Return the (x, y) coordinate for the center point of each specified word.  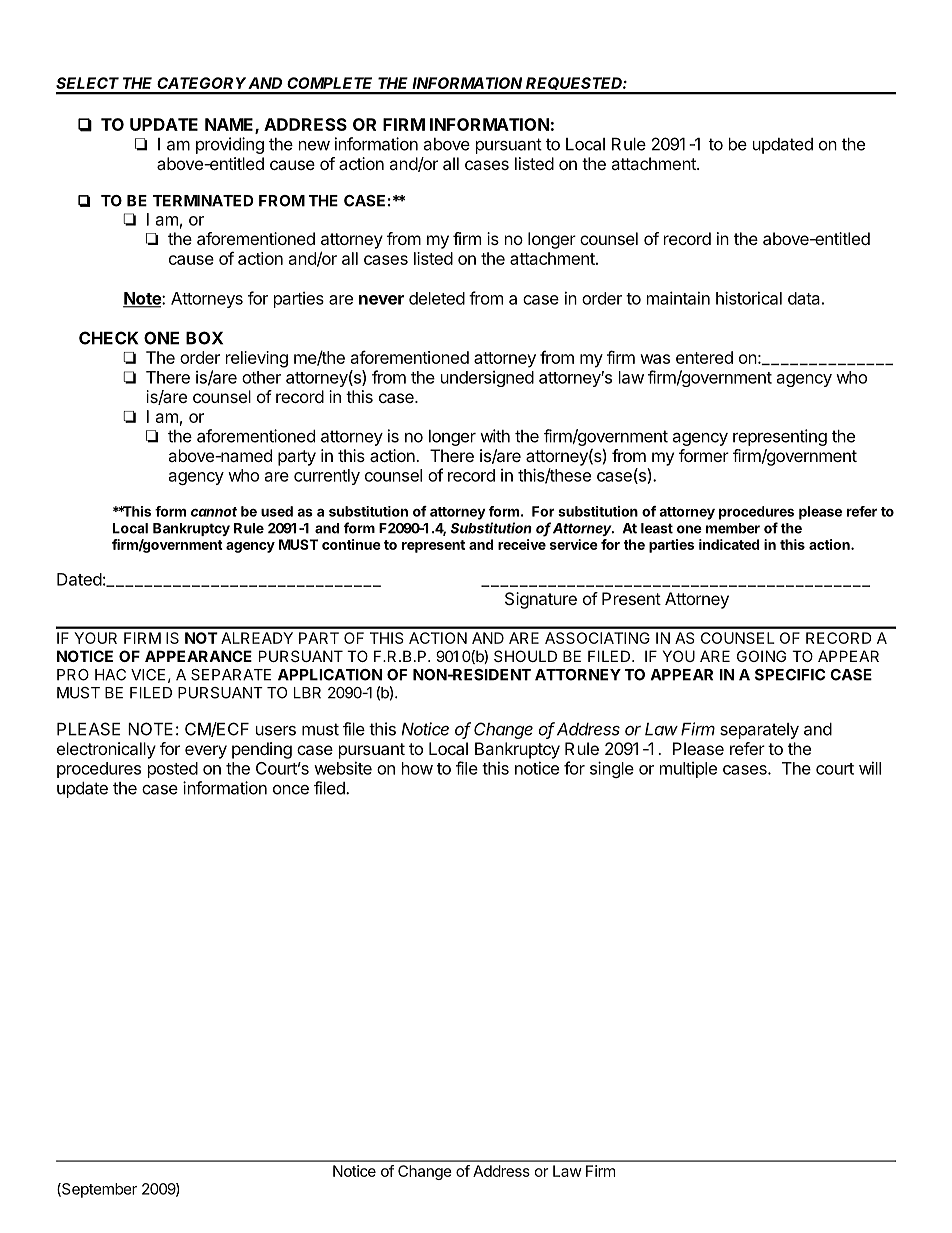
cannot (214, 512)
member (733, 528)
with (495, 436)
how (417, 768)
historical (749, 298)
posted (173, 770)
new (314, 146)
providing (230, 145)
